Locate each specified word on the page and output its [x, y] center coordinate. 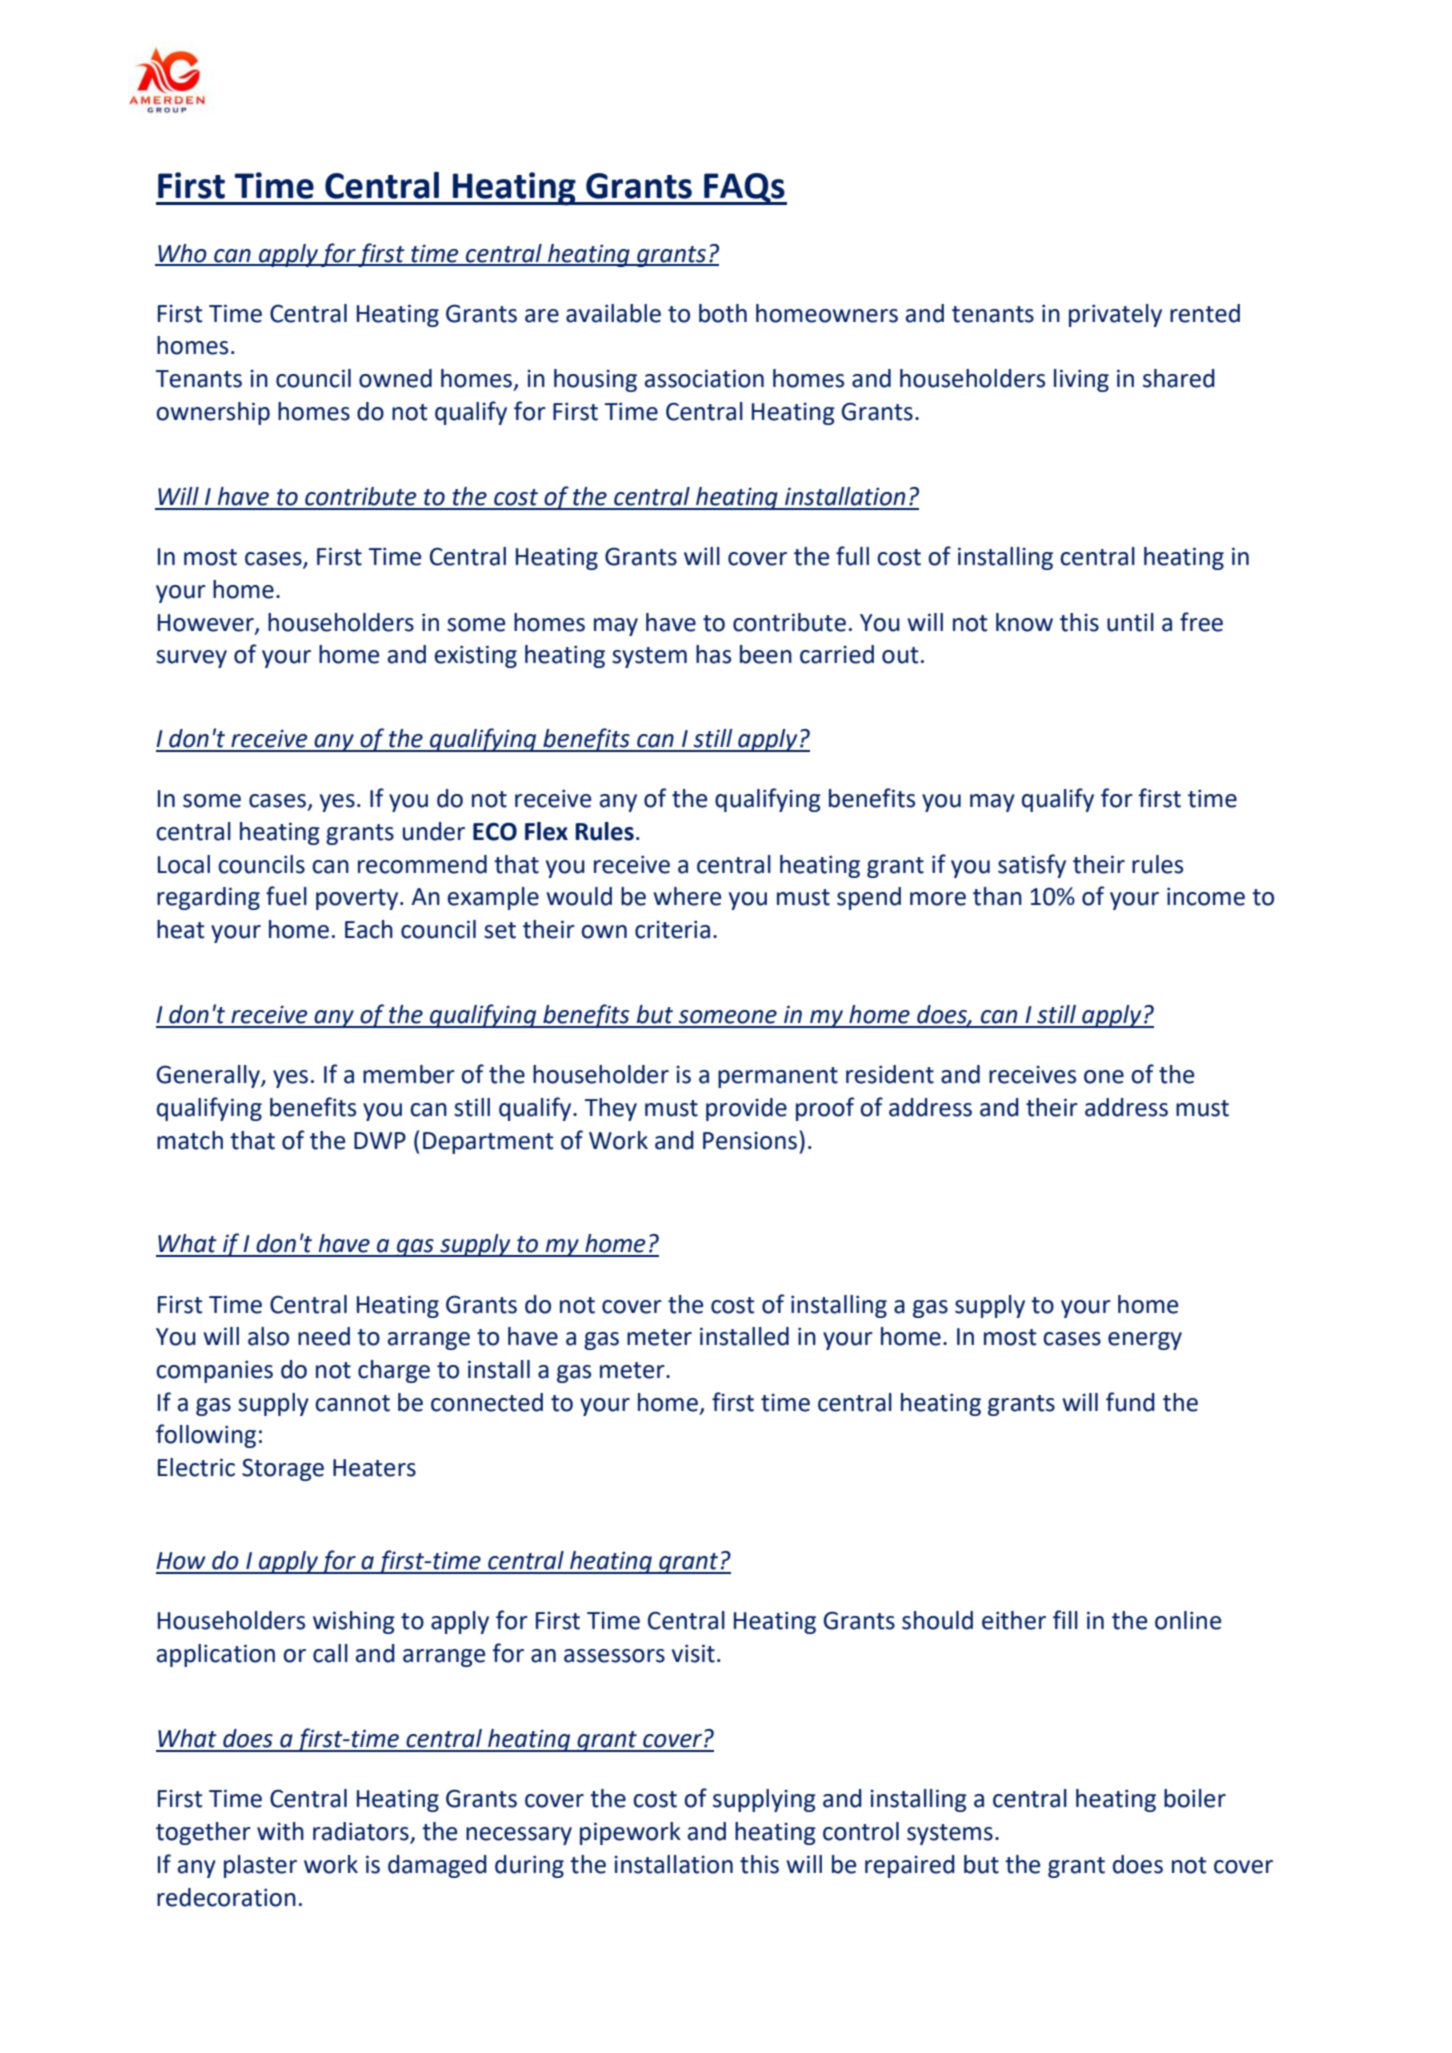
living [1081, 380]
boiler [1195, 1798]
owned [395, 378]
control [861, 1831]
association [704, 378]
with [280, 1831]
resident [890, 1074]
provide [746, 1109]
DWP [380, 1140]
